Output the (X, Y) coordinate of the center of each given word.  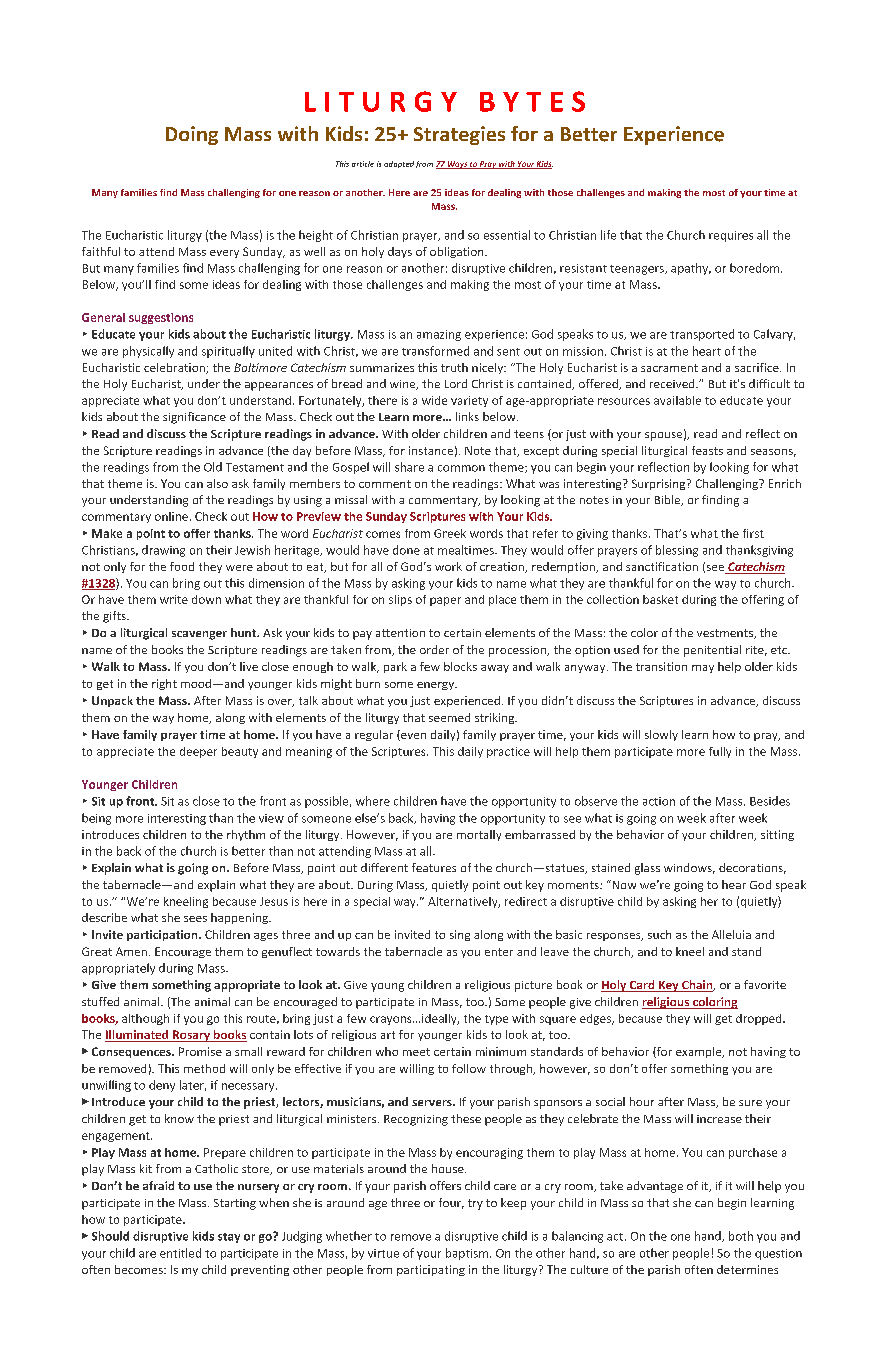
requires (731, 236)
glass (647, 869)
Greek (450, 533)
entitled (180, 1253)
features (434, 867)
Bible (668, 500)
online (171, 516)
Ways (457, 165)
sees (195, 919)
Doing (192, 135)
